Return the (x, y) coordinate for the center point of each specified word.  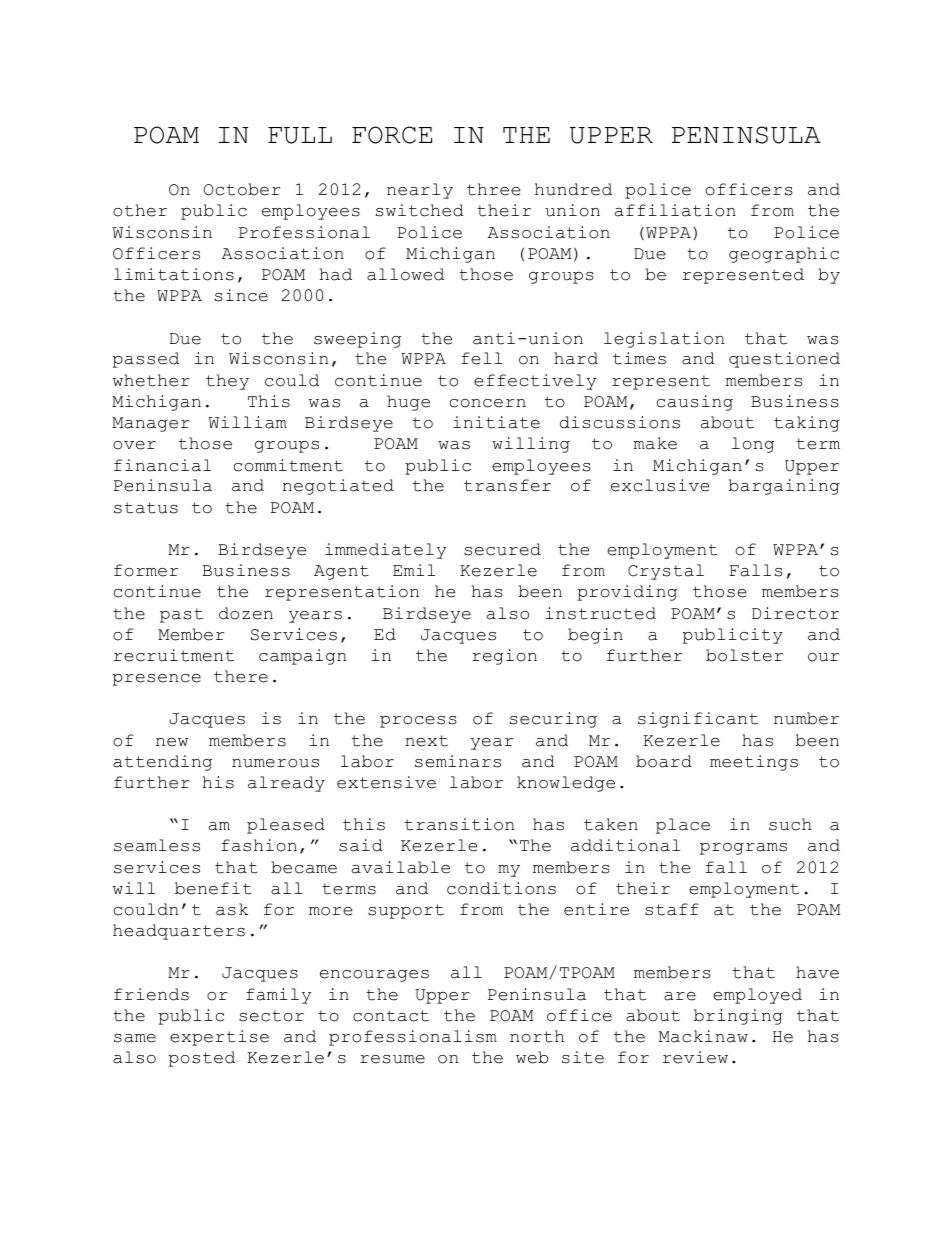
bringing (738, 1017)
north (537, 1036)
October (242, 189)
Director (795, 613)
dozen (246, 613)
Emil (414, 570)
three (493, 189)
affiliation (675, 210)
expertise (219, 1038)
